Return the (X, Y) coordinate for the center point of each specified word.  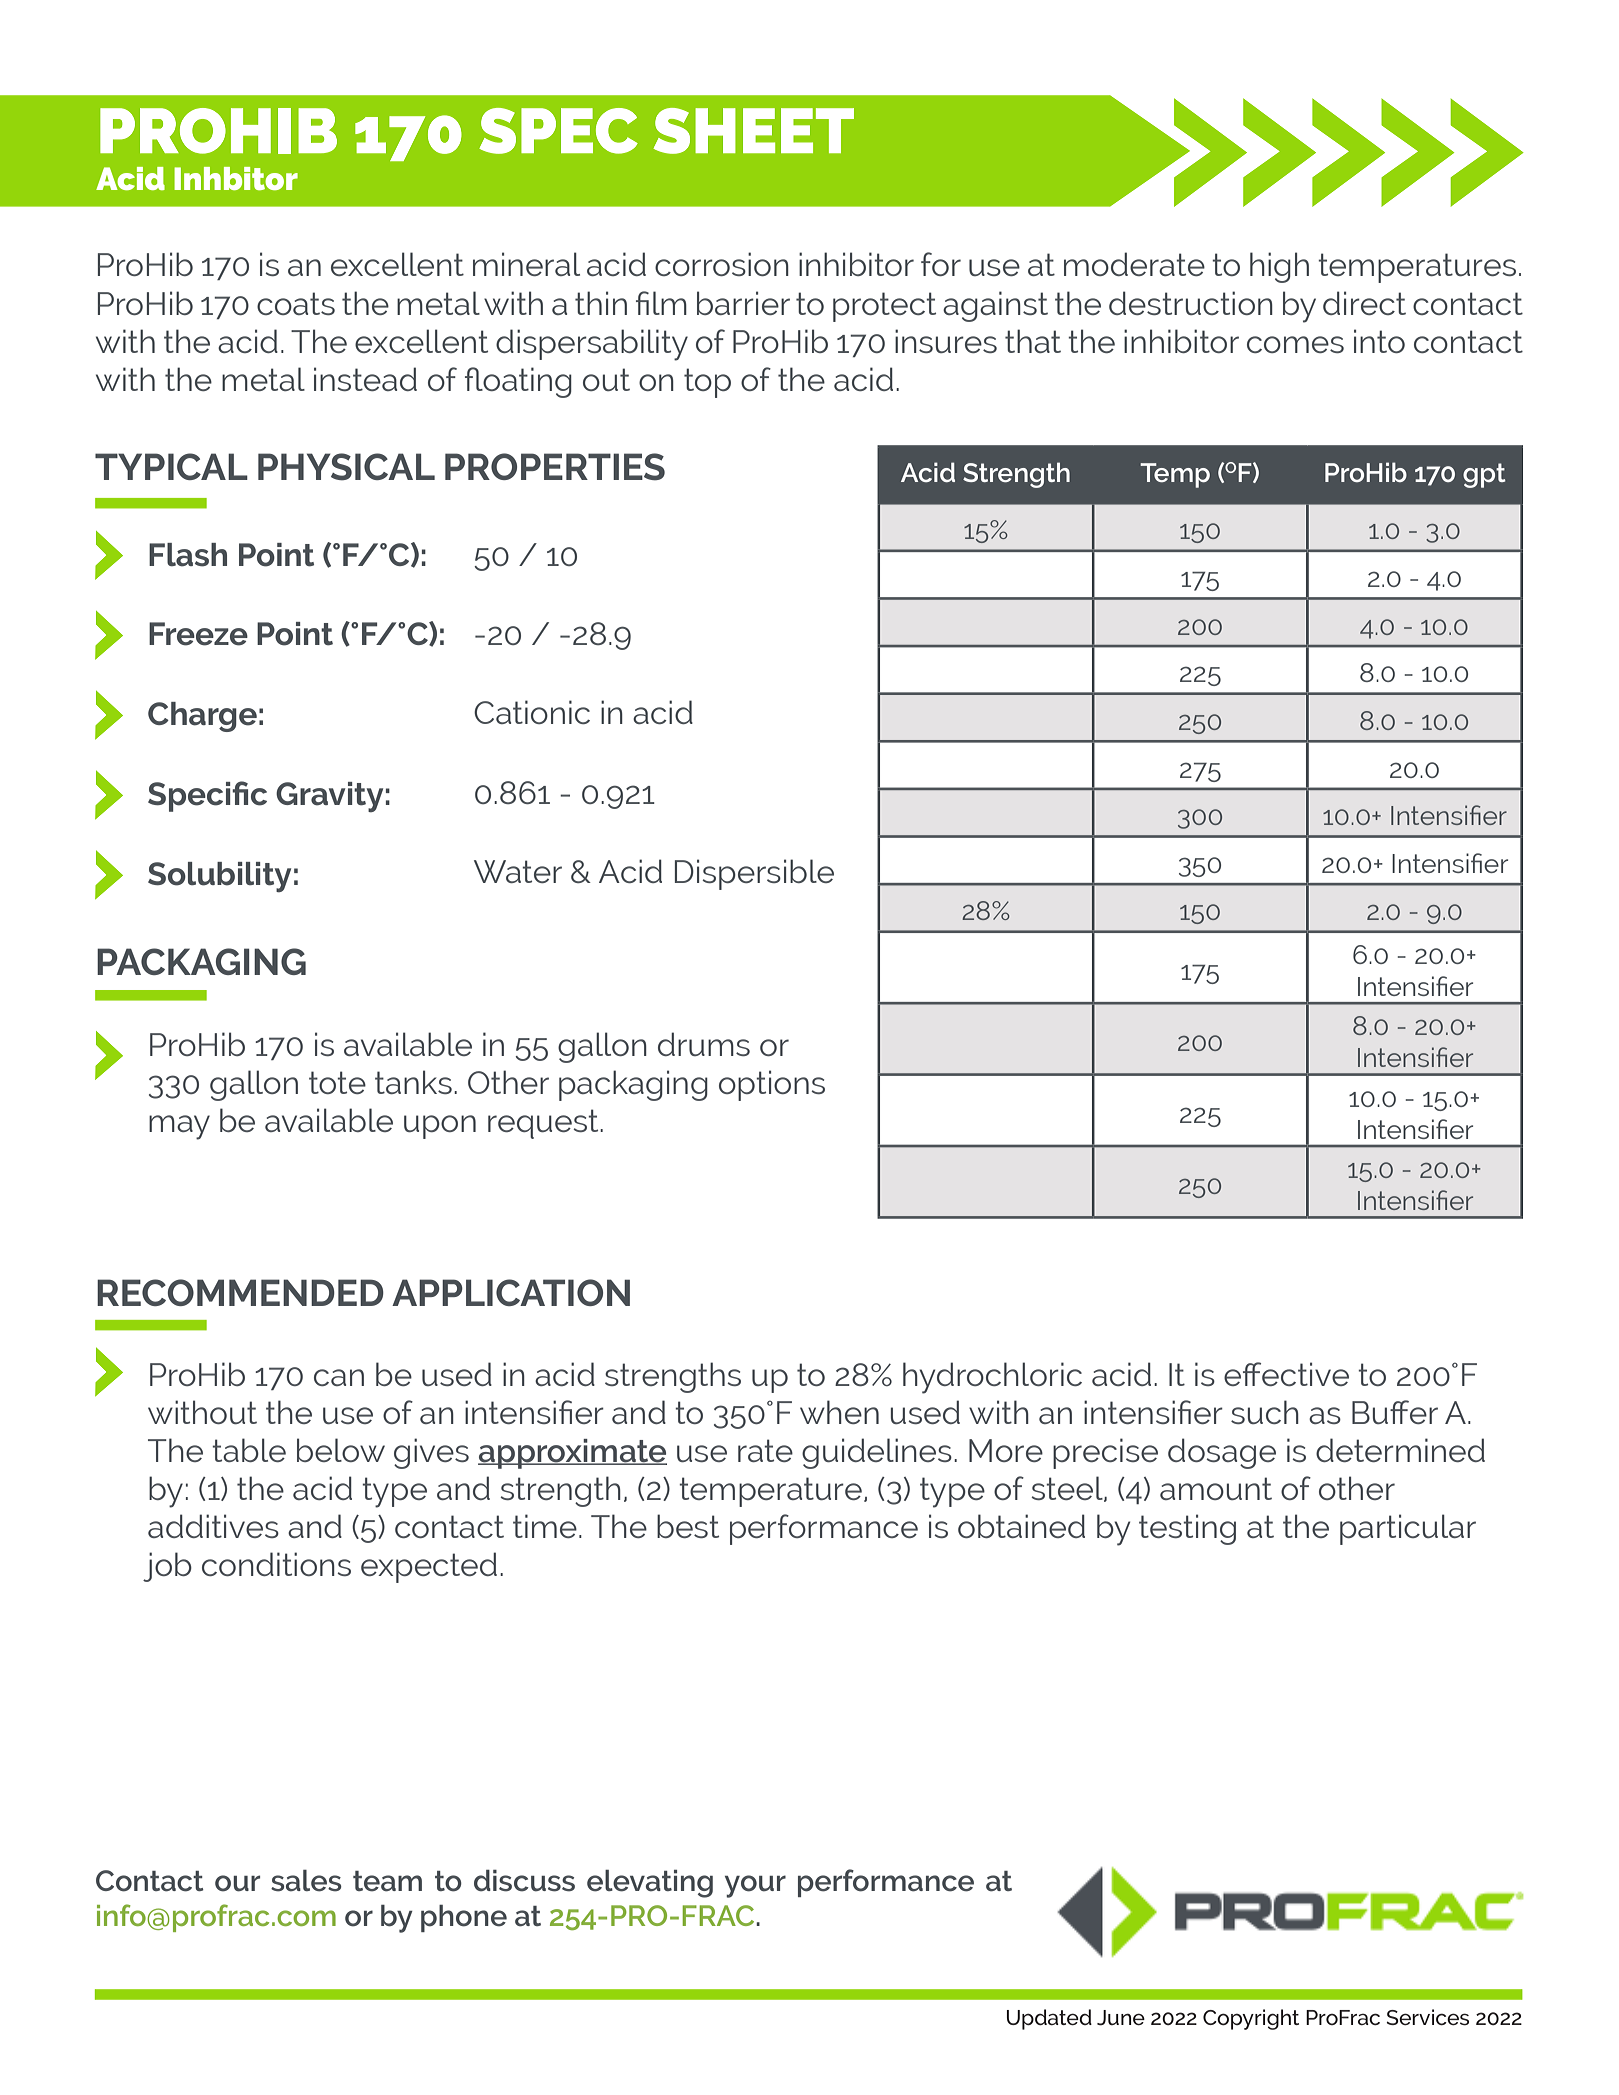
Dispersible (754, 874)
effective (1286, 1374)
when (839, 1412)
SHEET (753, 131)
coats (296, 303)
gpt (1484, 475)
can (339, 1377)
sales (306, 1881)
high (1279, 267)
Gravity (329, 797)
